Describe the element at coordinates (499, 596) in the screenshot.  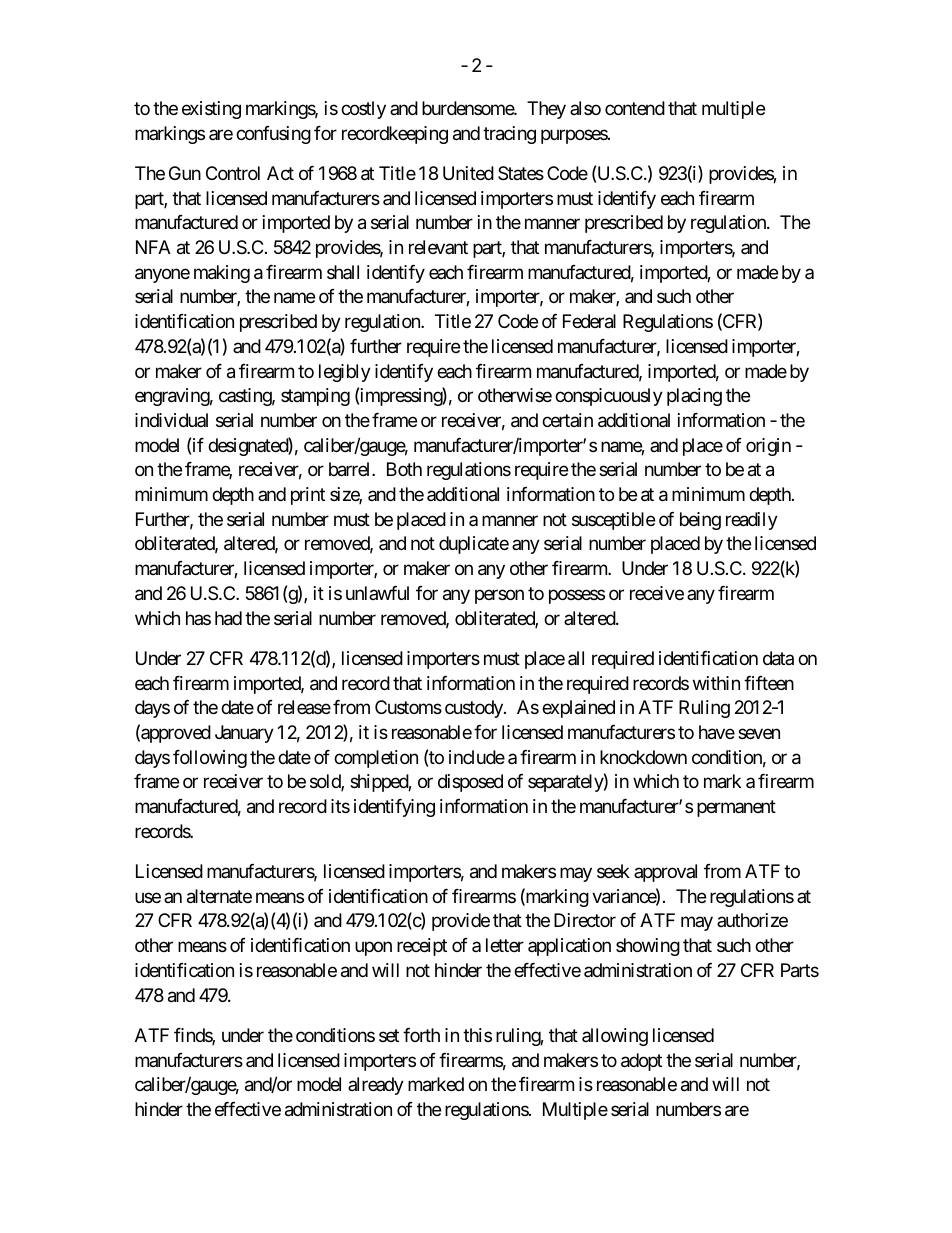
I see `person` at that location.
